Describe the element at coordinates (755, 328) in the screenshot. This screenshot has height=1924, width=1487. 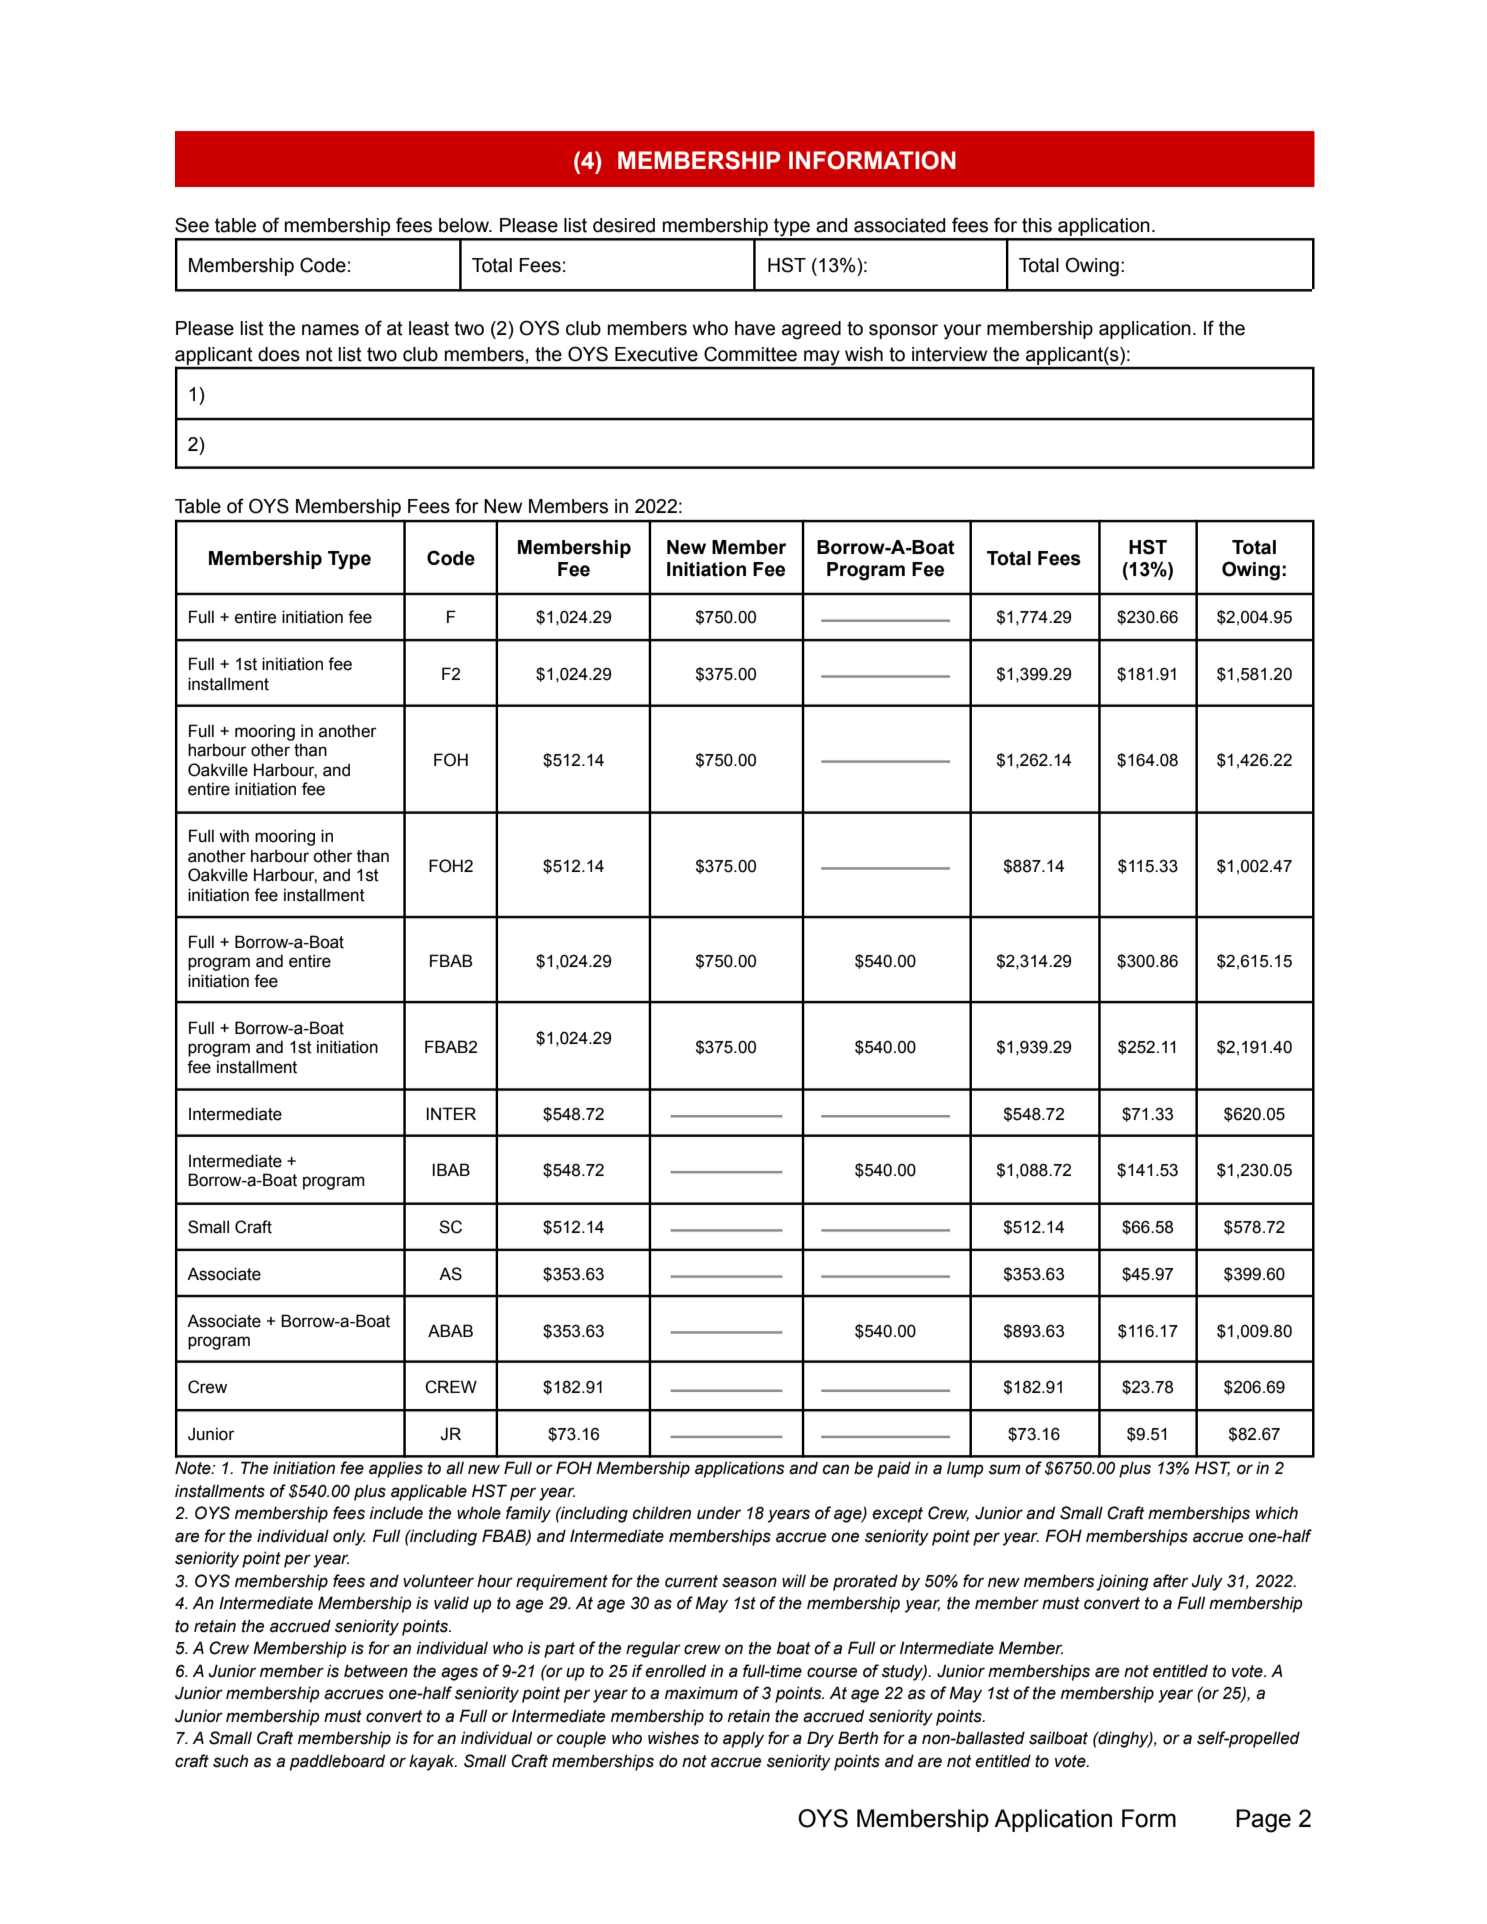
I see `have` at that location.
